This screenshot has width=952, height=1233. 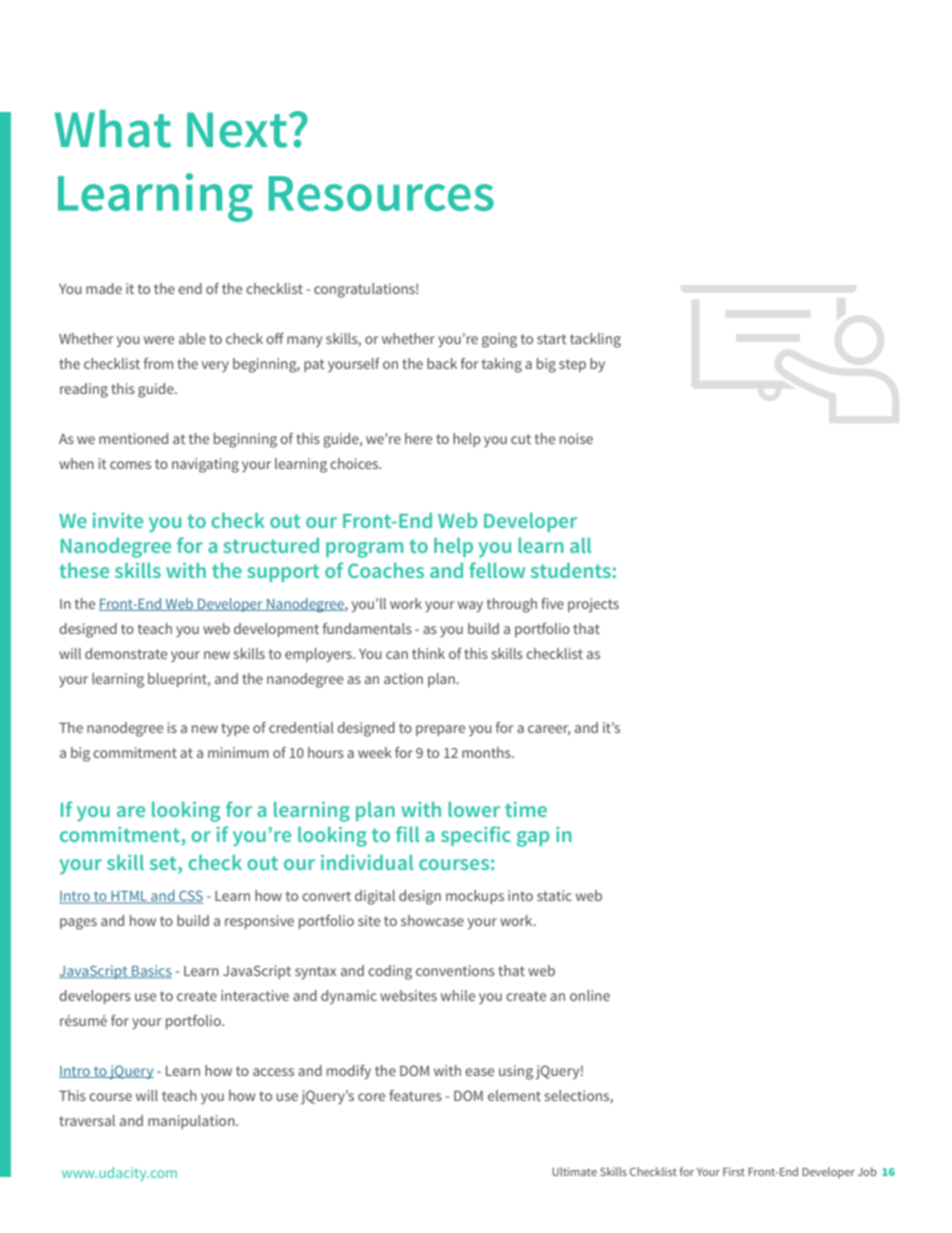 I want to click on think, so click(x=428, y=653).
